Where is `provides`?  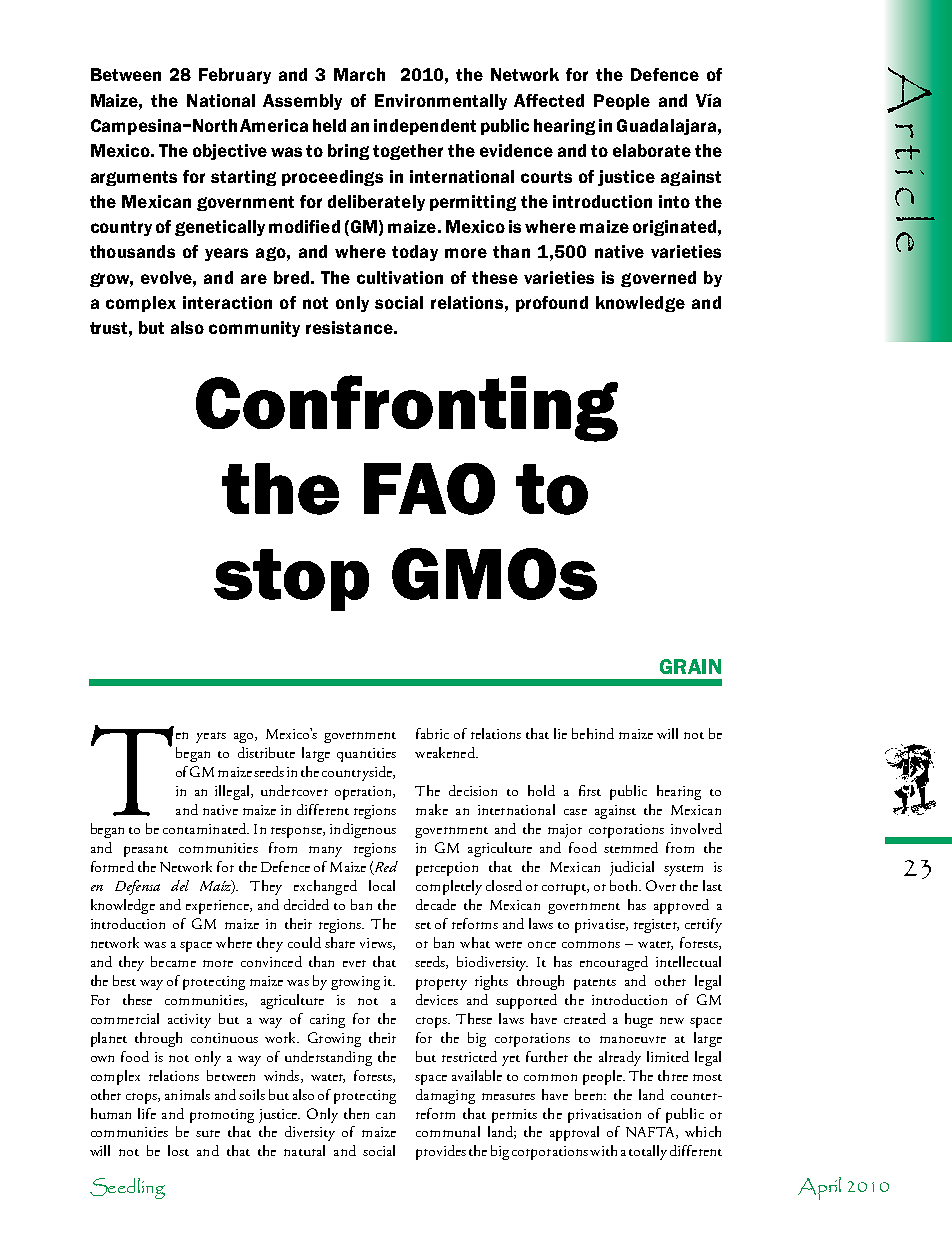 provides is located at coordinates (441, 1152).
